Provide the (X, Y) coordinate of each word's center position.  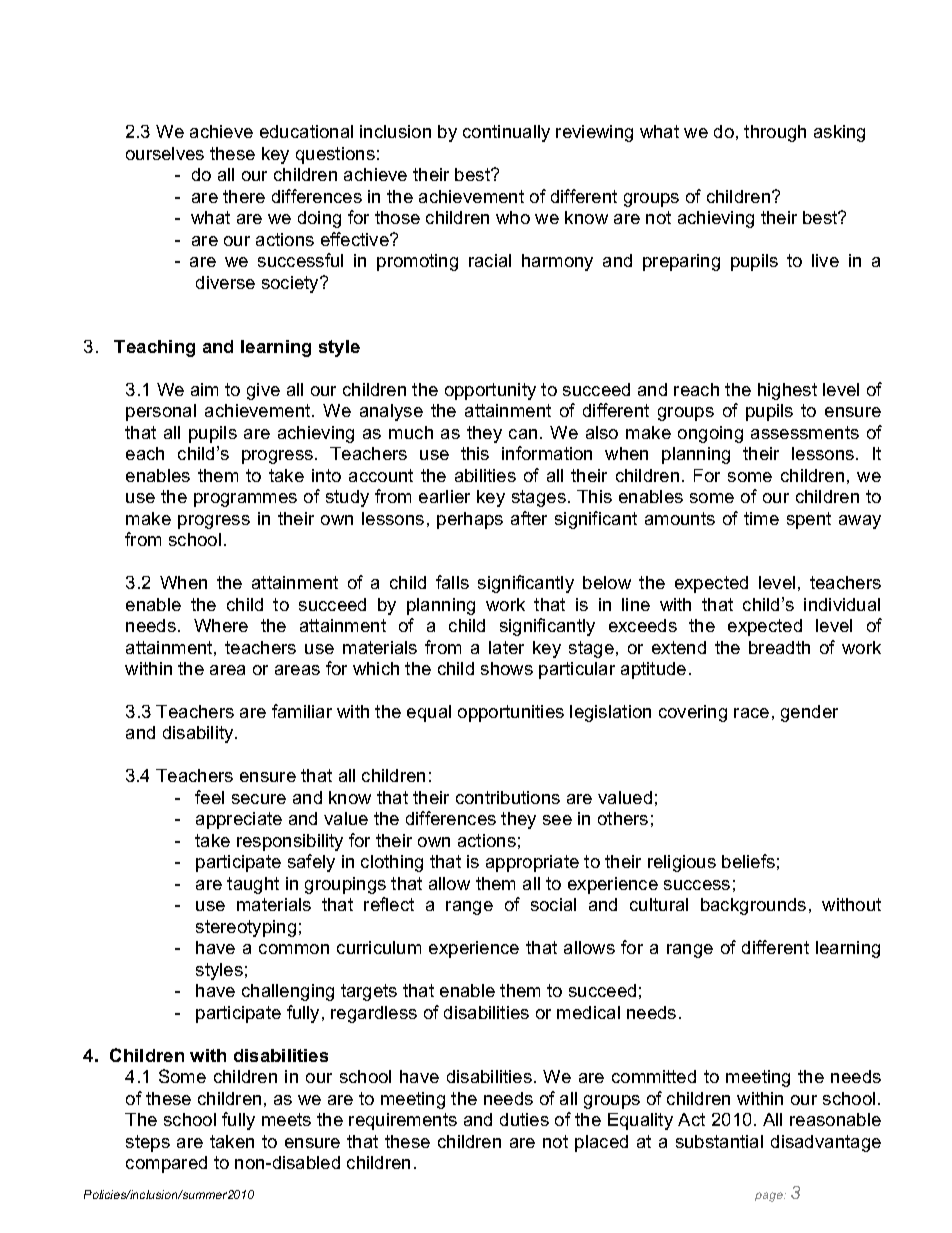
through (775, 133)
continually (506, 133)
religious (682, 863)
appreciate (239, 820)
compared (166, 1164)
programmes (245, 500)
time (761, 518)
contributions (508, 797)
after (529, 518)
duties (524, 1119)
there (244, 196)
